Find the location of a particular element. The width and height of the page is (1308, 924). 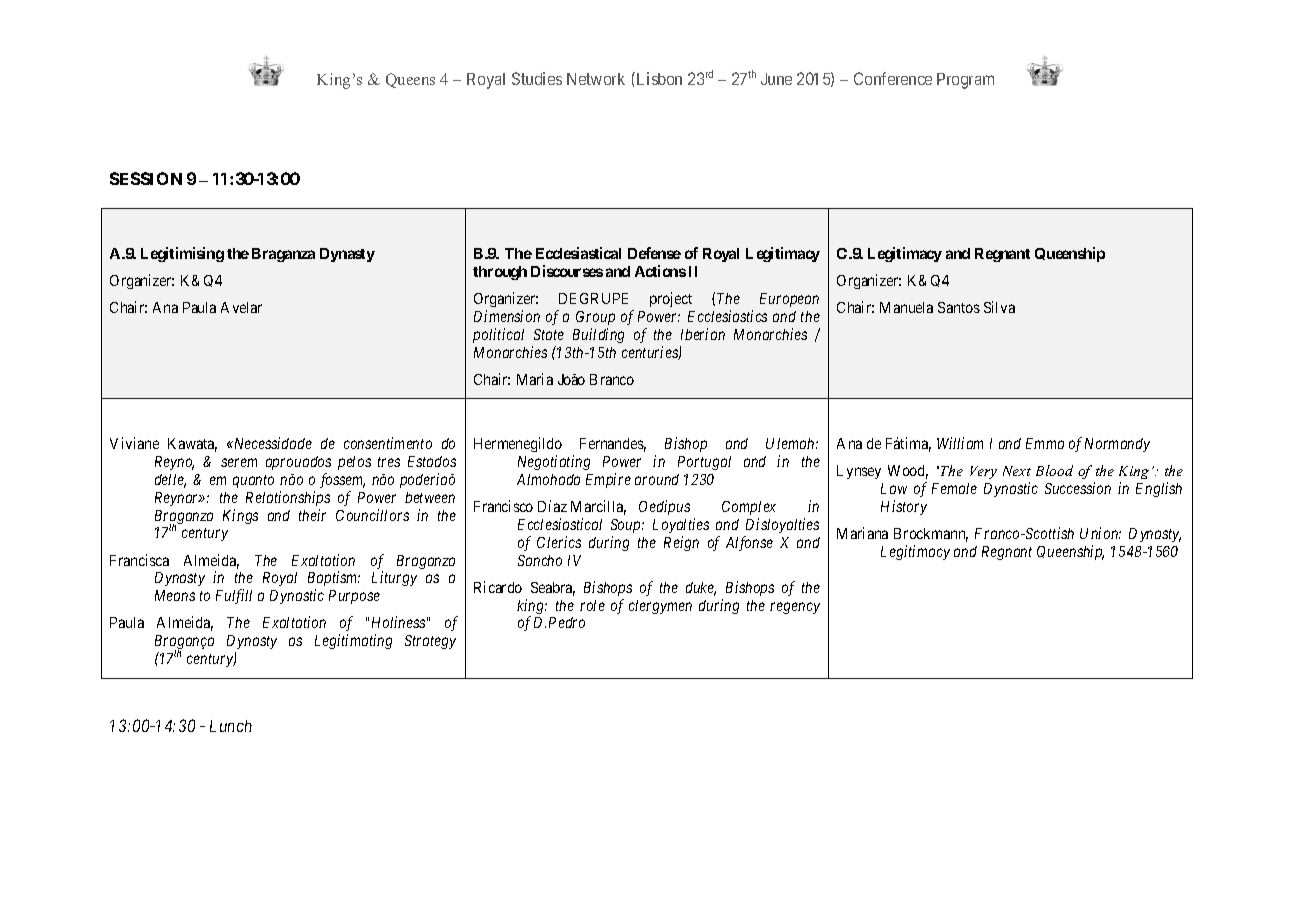

SESSION is located at coordinates (146, 178).
